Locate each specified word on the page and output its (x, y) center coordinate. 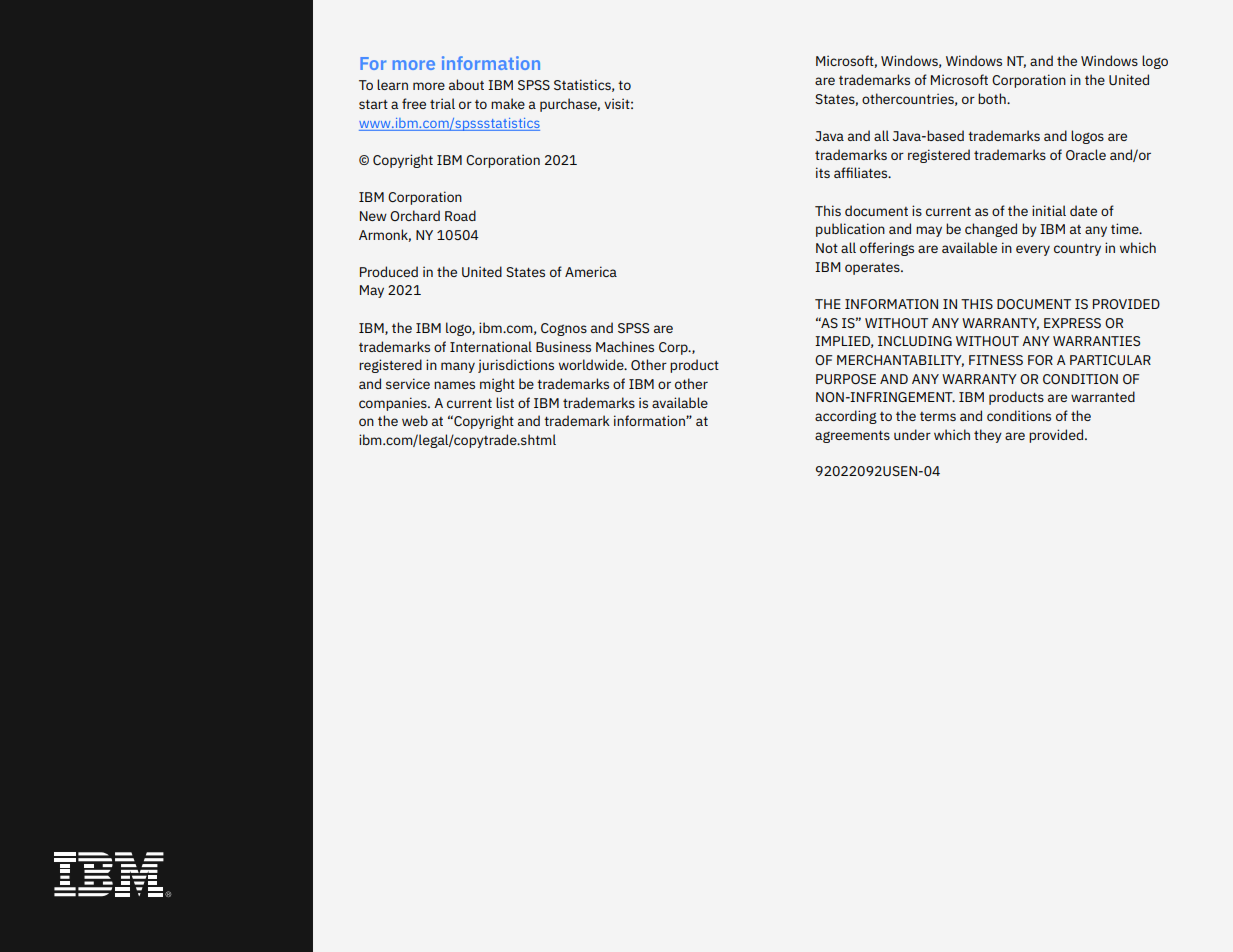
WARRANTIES (1096, 341)
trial (442, 103)
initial (1049, 210)
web (415, 420)
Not (827, 248)
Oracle (1086, 154)
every (1033, 250)
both (993, 98)
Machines (625, 346)
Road (460, 215)
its (823, 172)
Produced (389, 271)
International (491, 346)
